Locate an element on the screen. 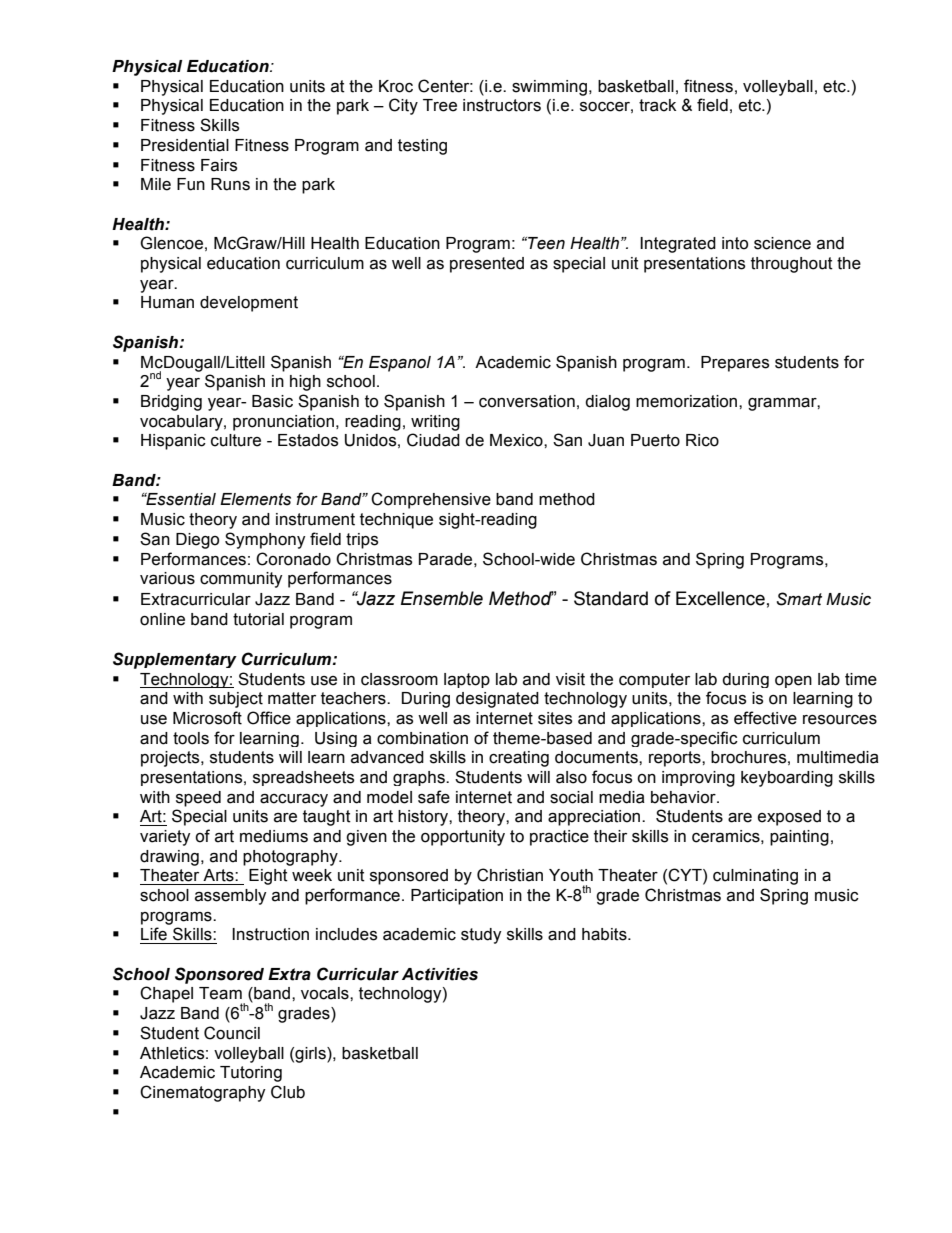 Image resolution: width=952 pixels, height=1233 pixels. Excellence is located at coordinates (720, 598).
